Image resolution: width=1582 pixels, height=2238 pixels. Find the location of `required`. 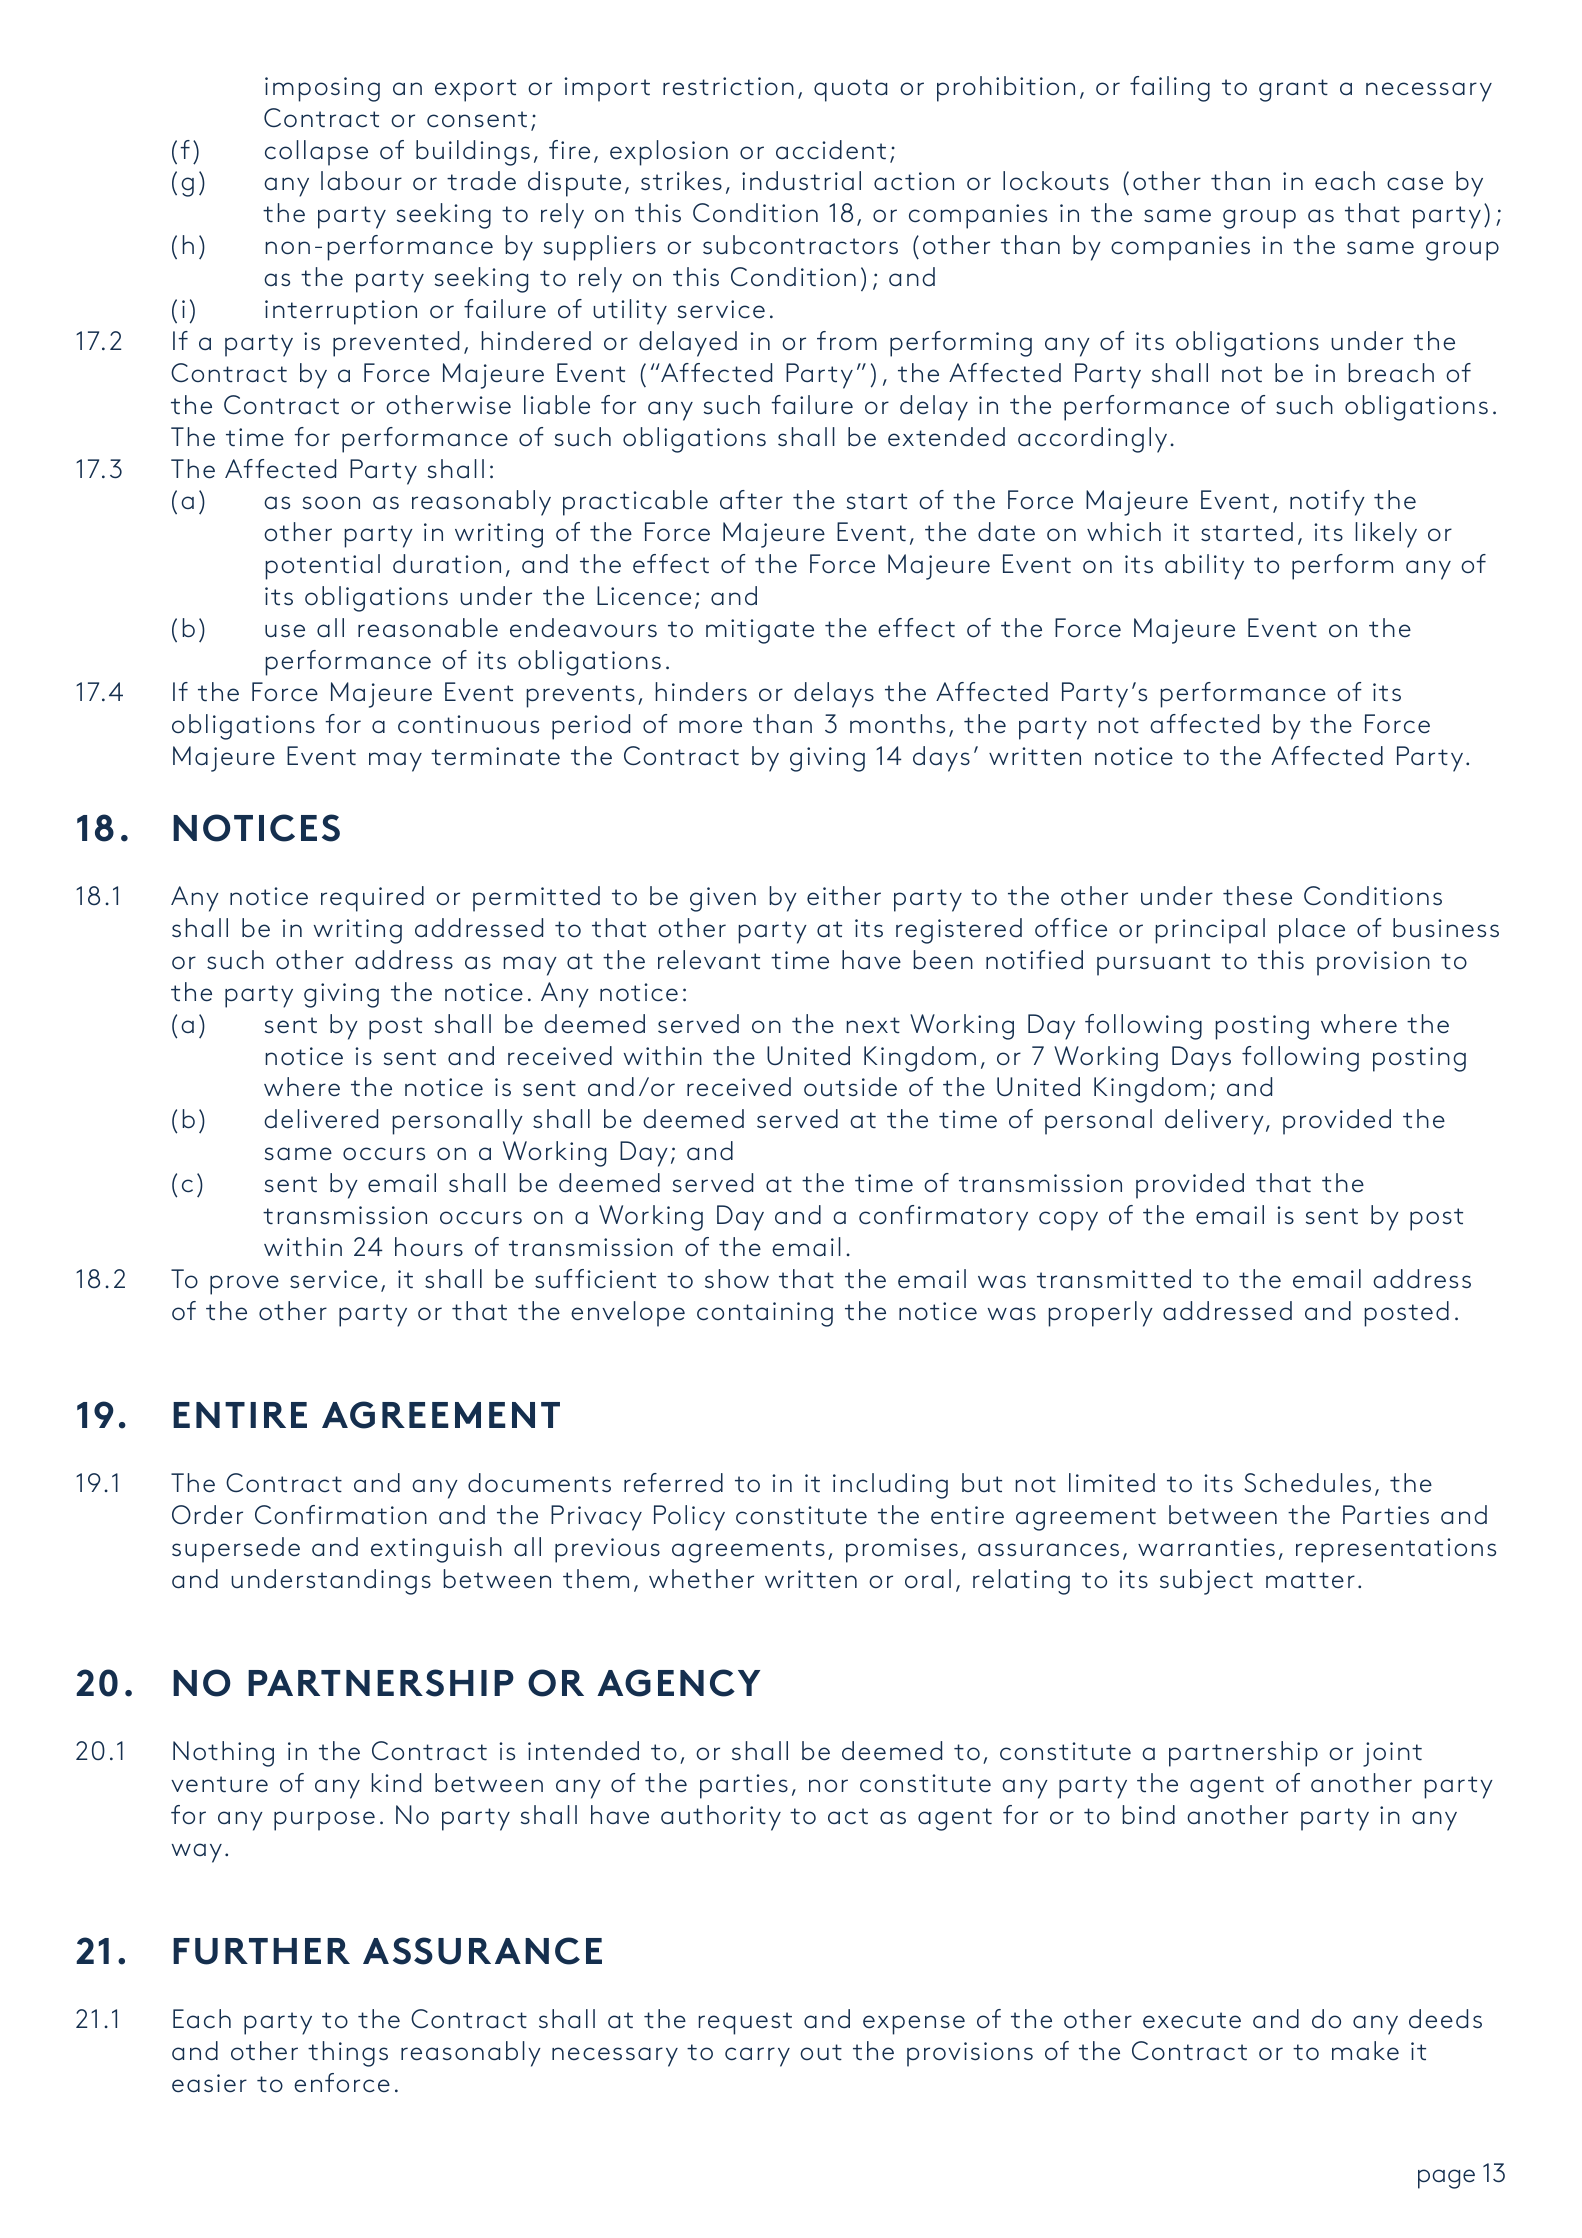

required is located at coordinates (372, 899).
